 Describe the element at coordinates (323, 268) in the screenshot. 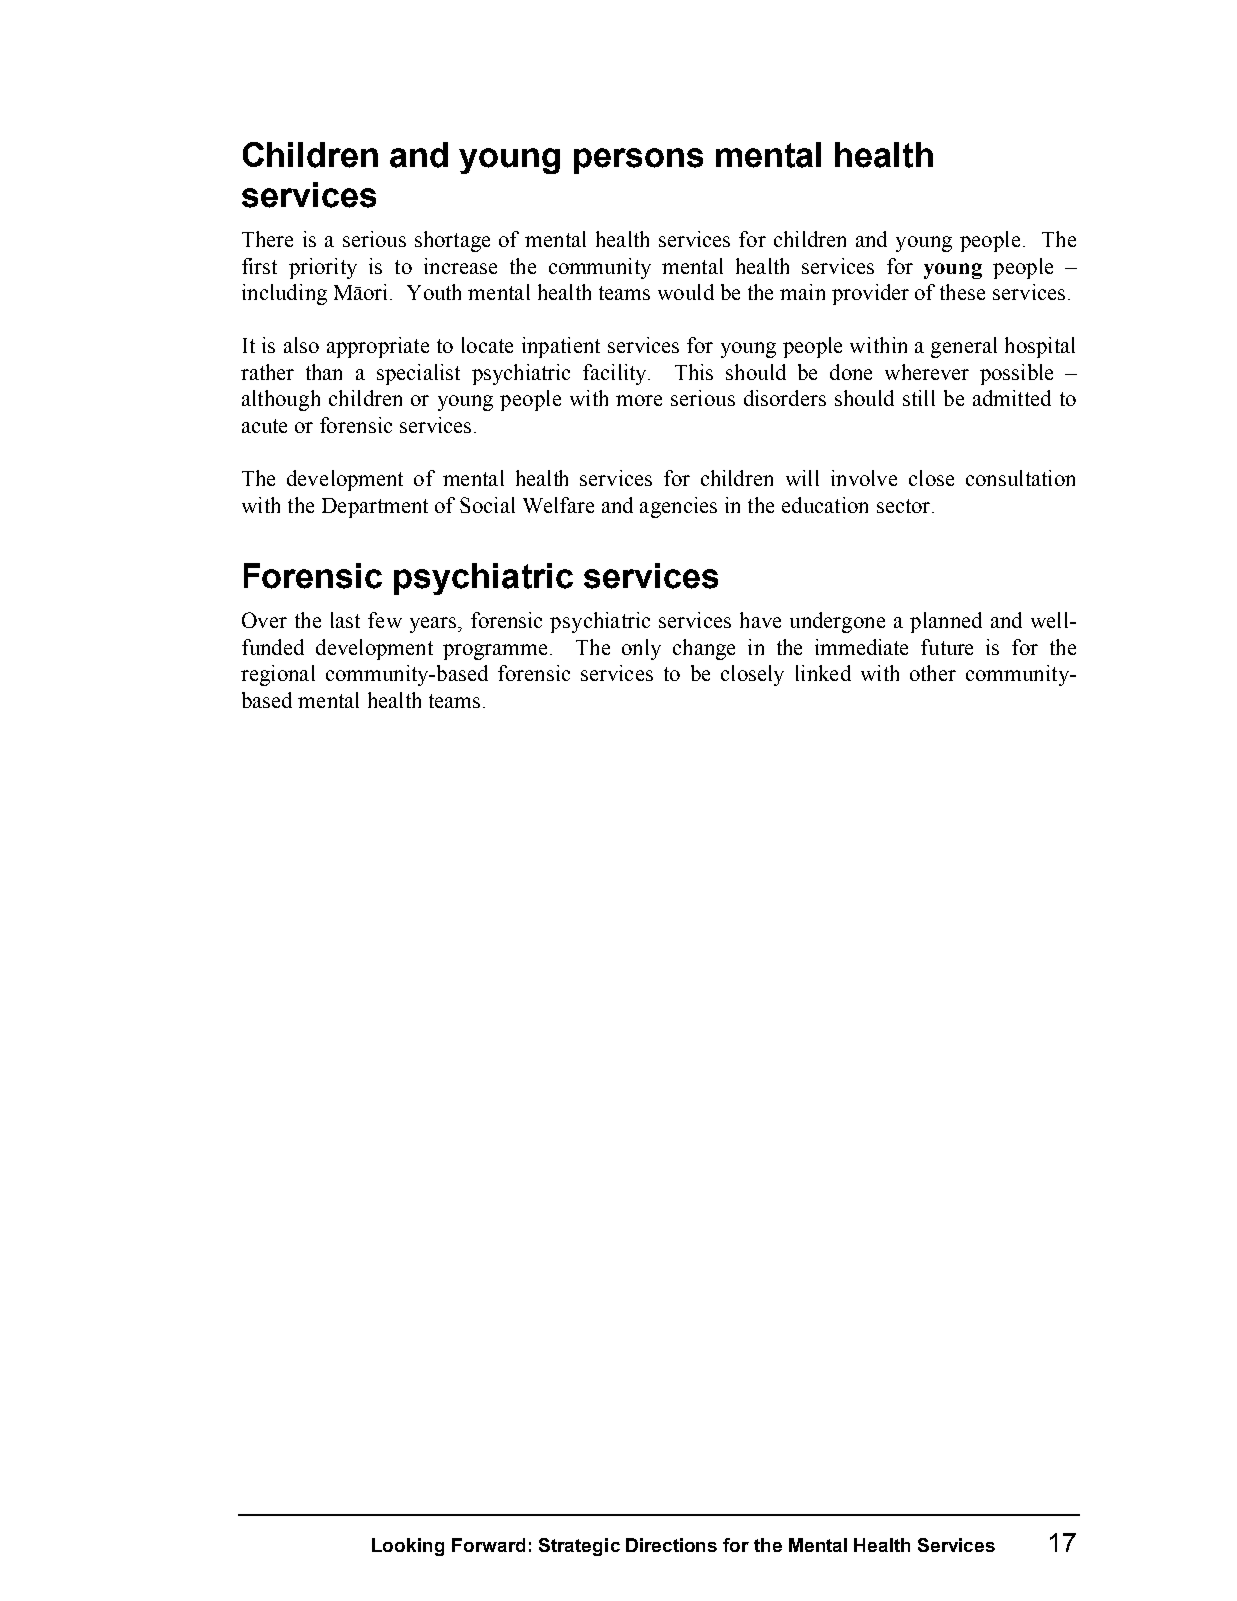

I see `priority` at that location.
